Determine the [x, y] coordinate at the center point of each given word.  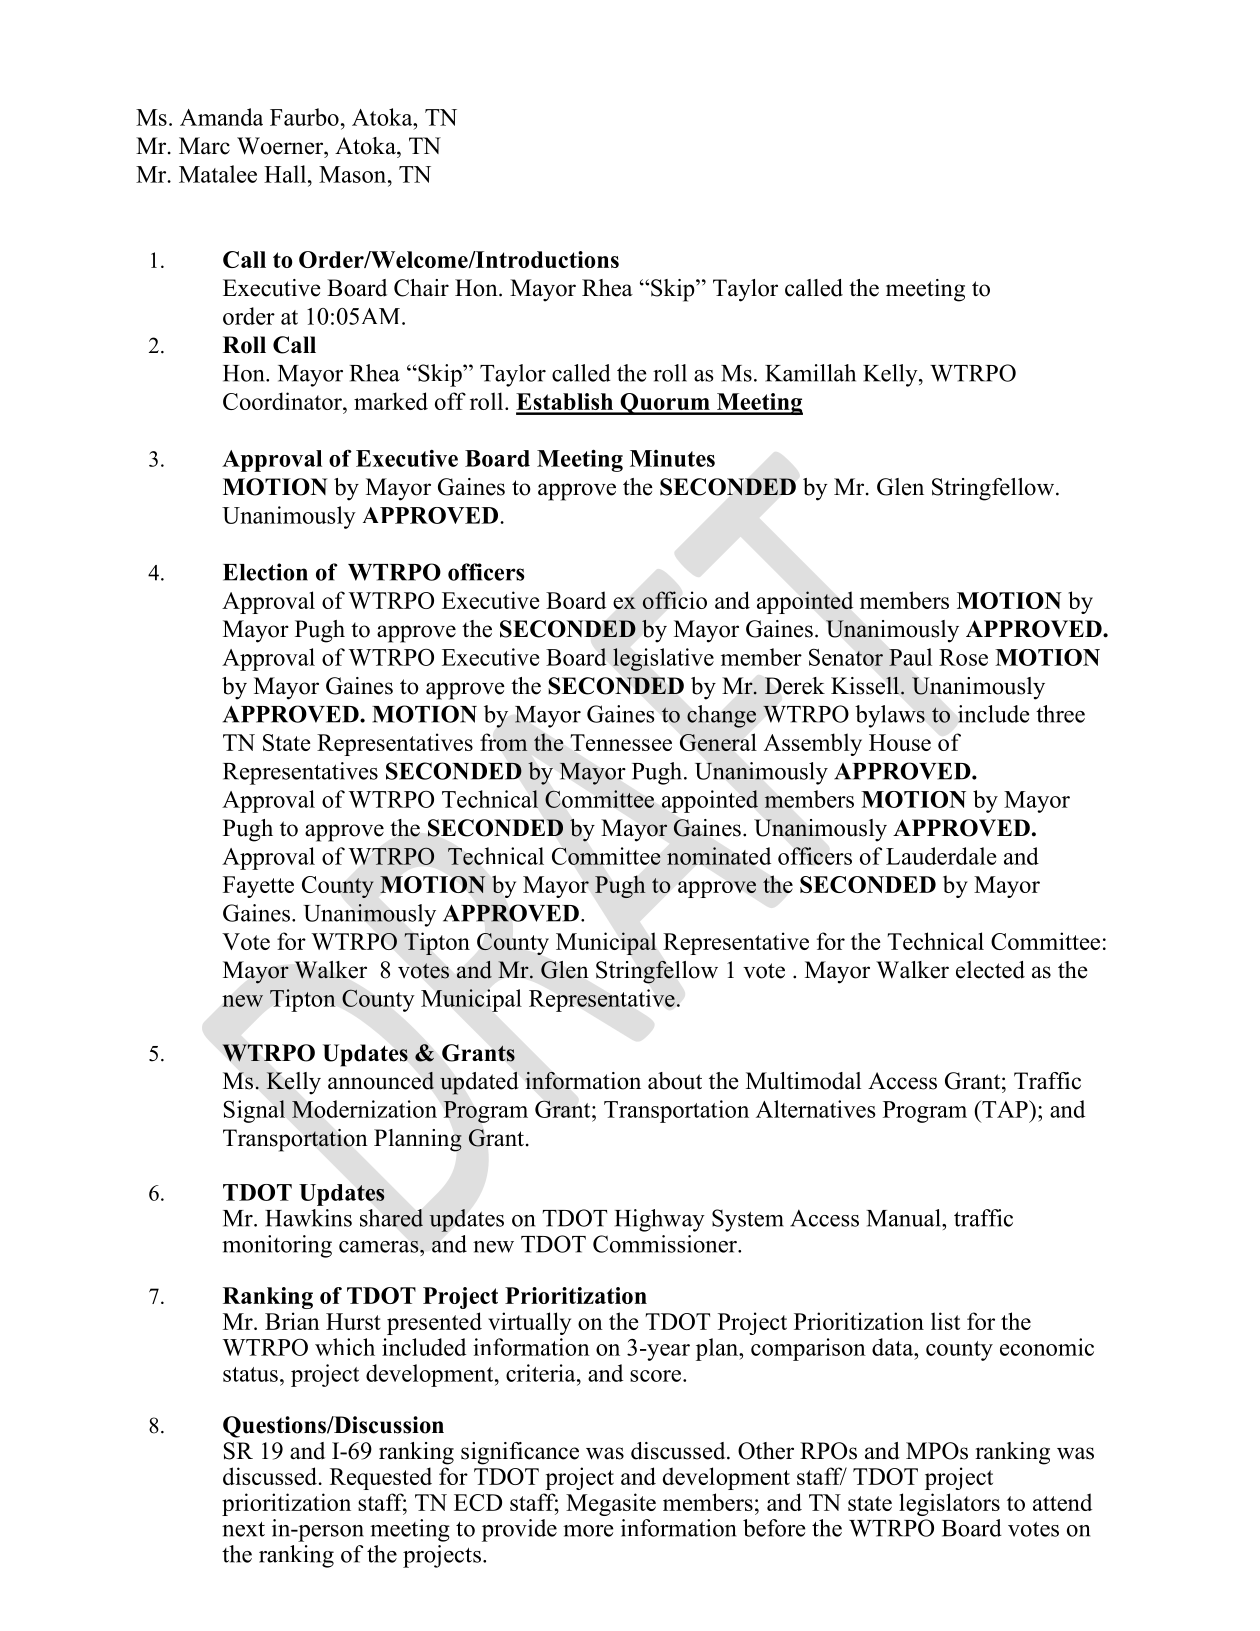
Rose [963, 657]
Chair [421, 288]
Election [265, 572]
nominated [719, 856]
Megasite [611, 1504]
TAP [1005, 1109]
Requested [381, 1478]
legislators [949, 1504]
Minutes [672, 458]
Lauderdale [941, 856]
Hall [286, 174]
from [504, 742]
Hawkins [308, 1218]
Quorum [665, 404]
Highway [660, 1220]
